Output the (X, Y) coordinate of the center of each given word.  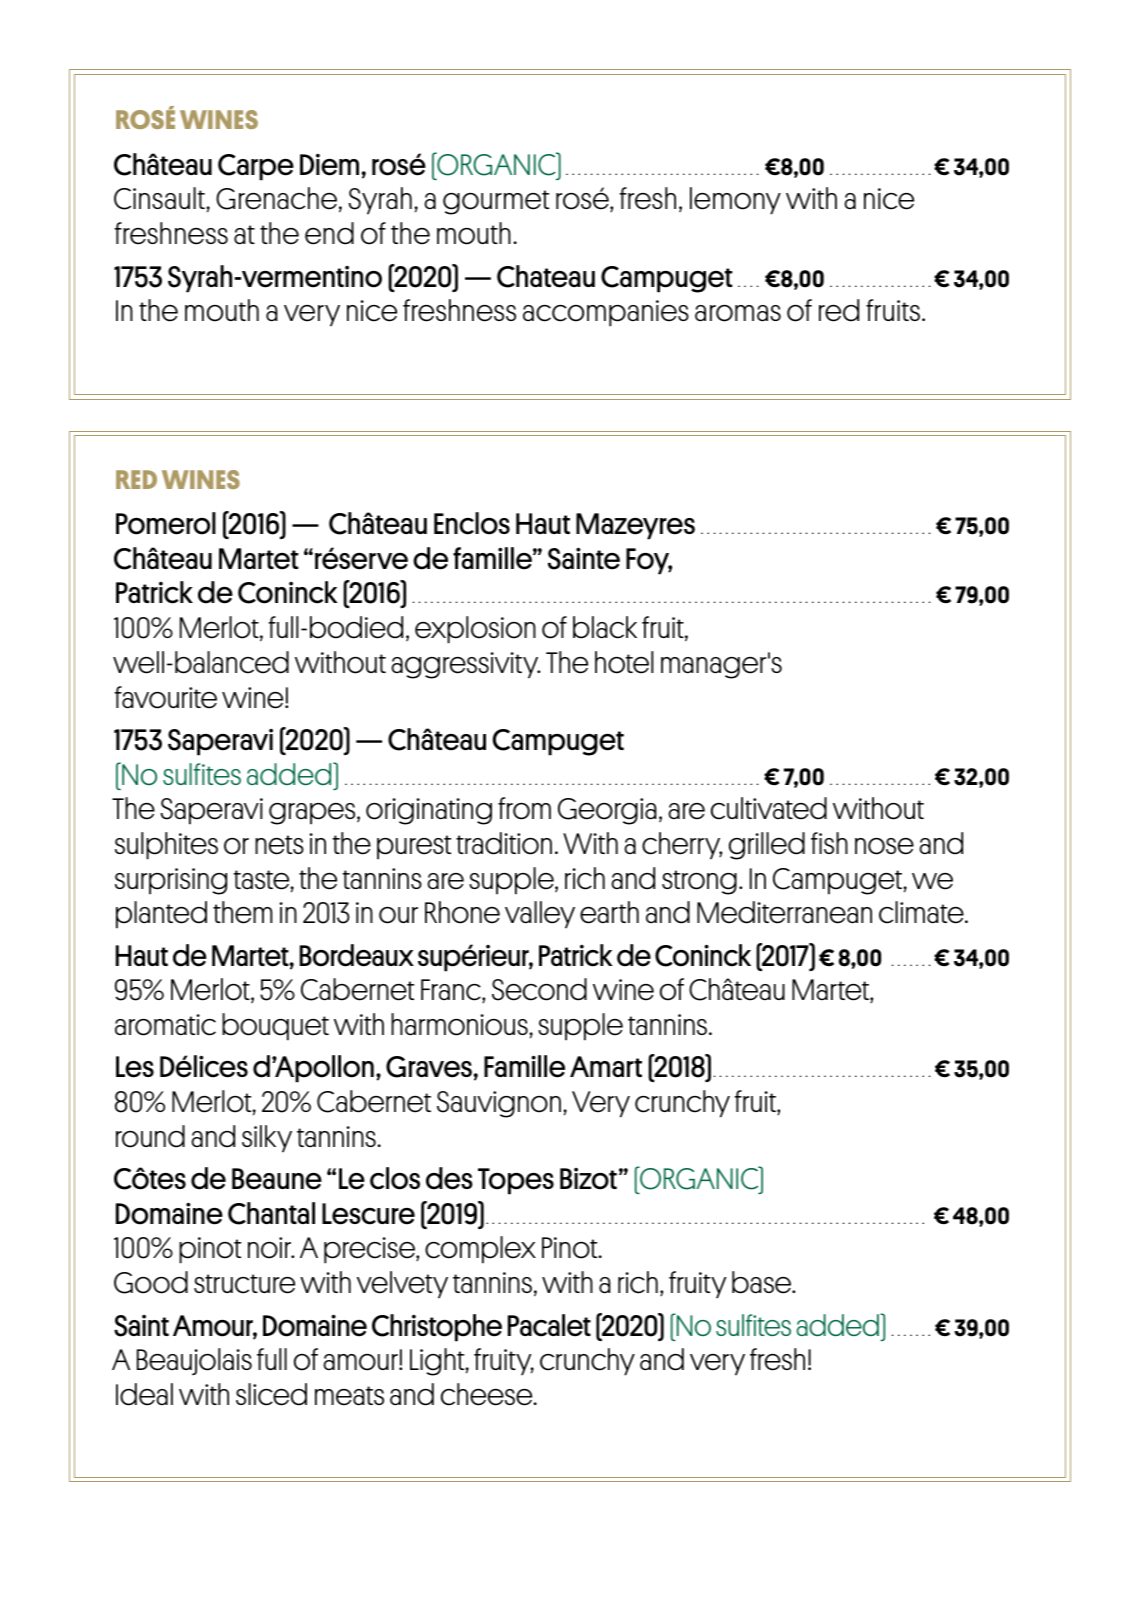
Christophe (437, 1328)
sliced (271, 1394)
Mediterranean (784, 912)
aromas (738, 313)
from (524, 808)
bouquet (275, 1027)
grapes (313, 814)
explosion (475, 630)
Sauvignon (499, 1104)
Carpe (256, 167)
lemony (735, 201)
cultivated (769, 808)
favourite (166, 697)
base (763, 1282)
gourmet (496, 202)
